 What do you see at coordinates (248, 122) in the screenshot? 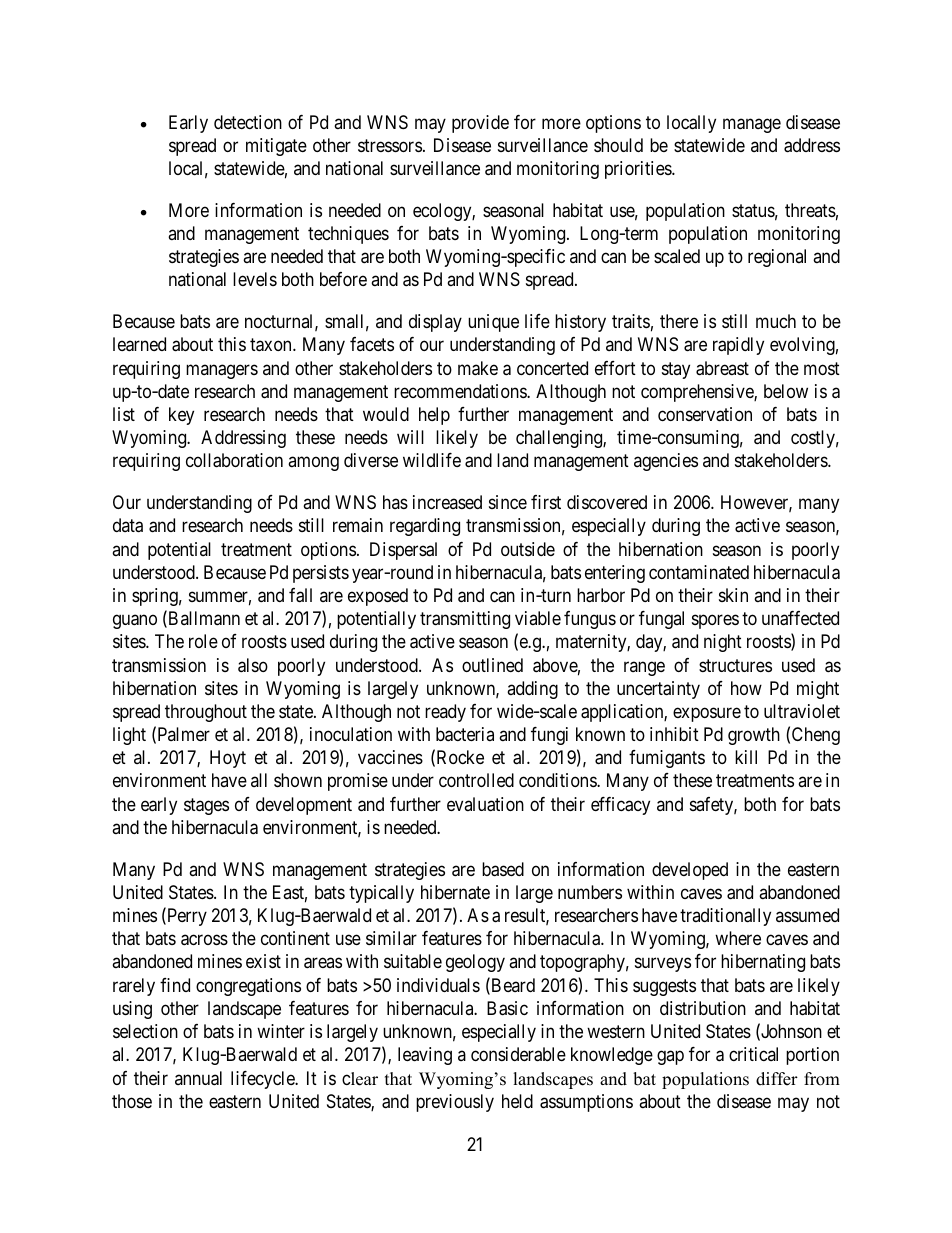
I see `detection` at bounding box center [248, 122].
